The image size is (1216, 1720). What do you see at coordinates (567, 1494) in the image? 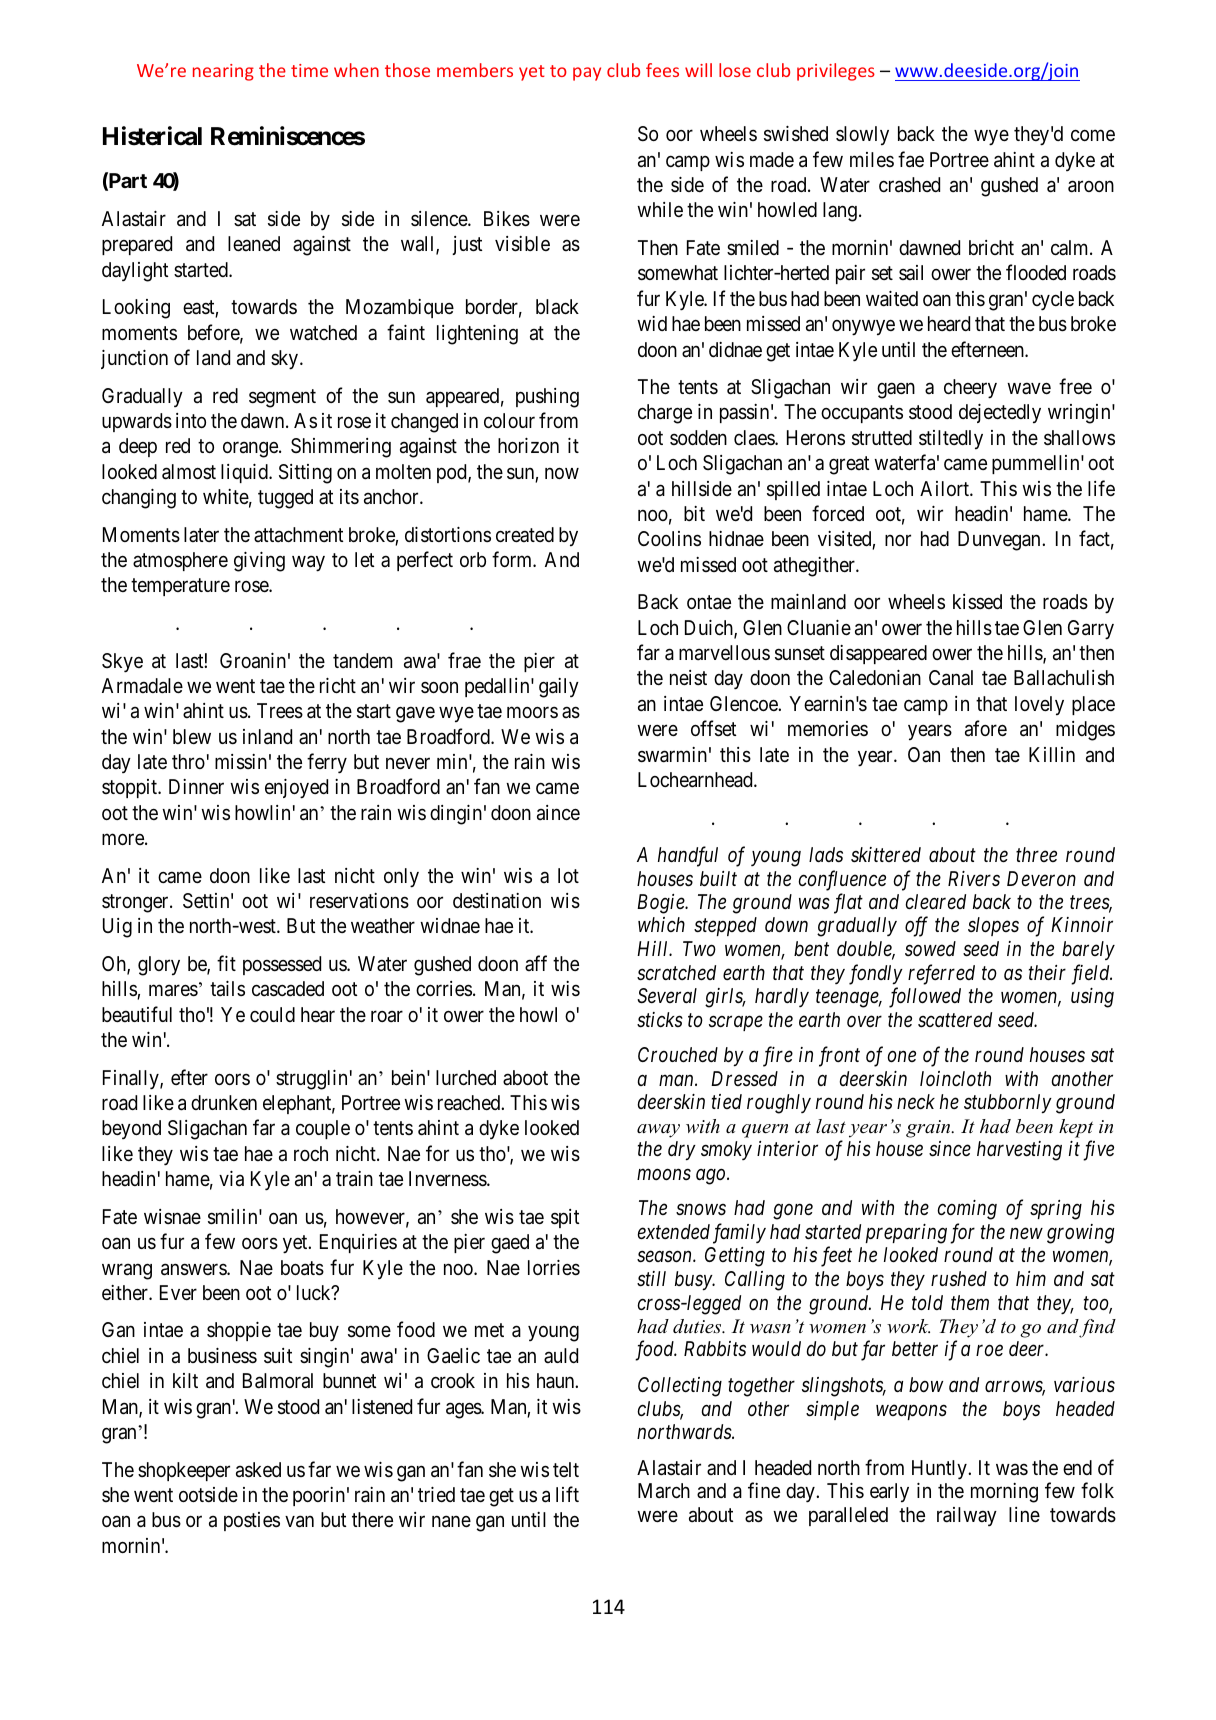
I see `lift` at bounding box center [567, 1494].
